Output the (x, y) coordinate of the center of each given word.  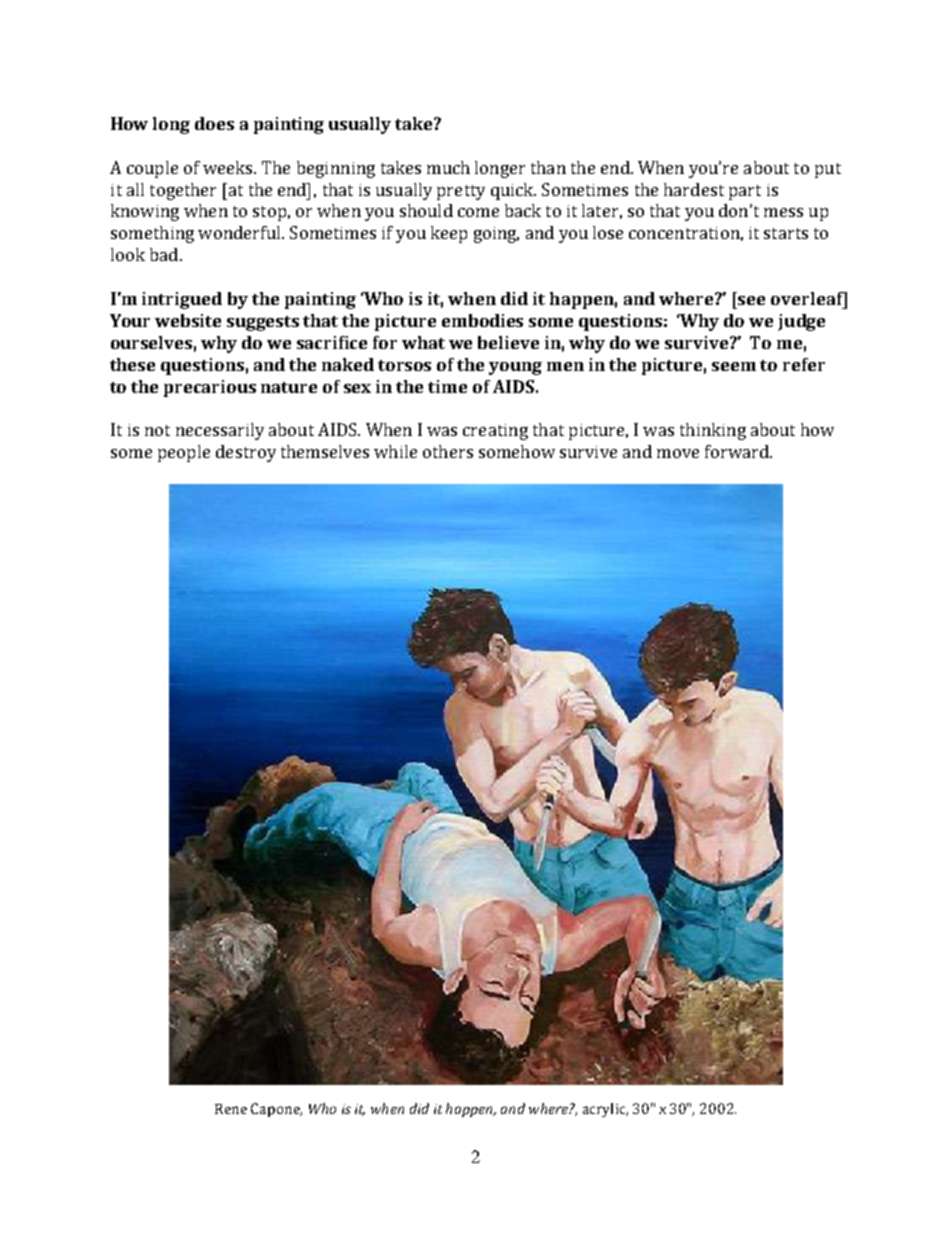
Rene (231, 1109)
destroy (246, 453)
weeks (229, 167)
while (395, 451)
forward (738, 451)
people (184, 453)
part (745, 192)
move (678, 453)
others (448, 451)
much (448, 167)
